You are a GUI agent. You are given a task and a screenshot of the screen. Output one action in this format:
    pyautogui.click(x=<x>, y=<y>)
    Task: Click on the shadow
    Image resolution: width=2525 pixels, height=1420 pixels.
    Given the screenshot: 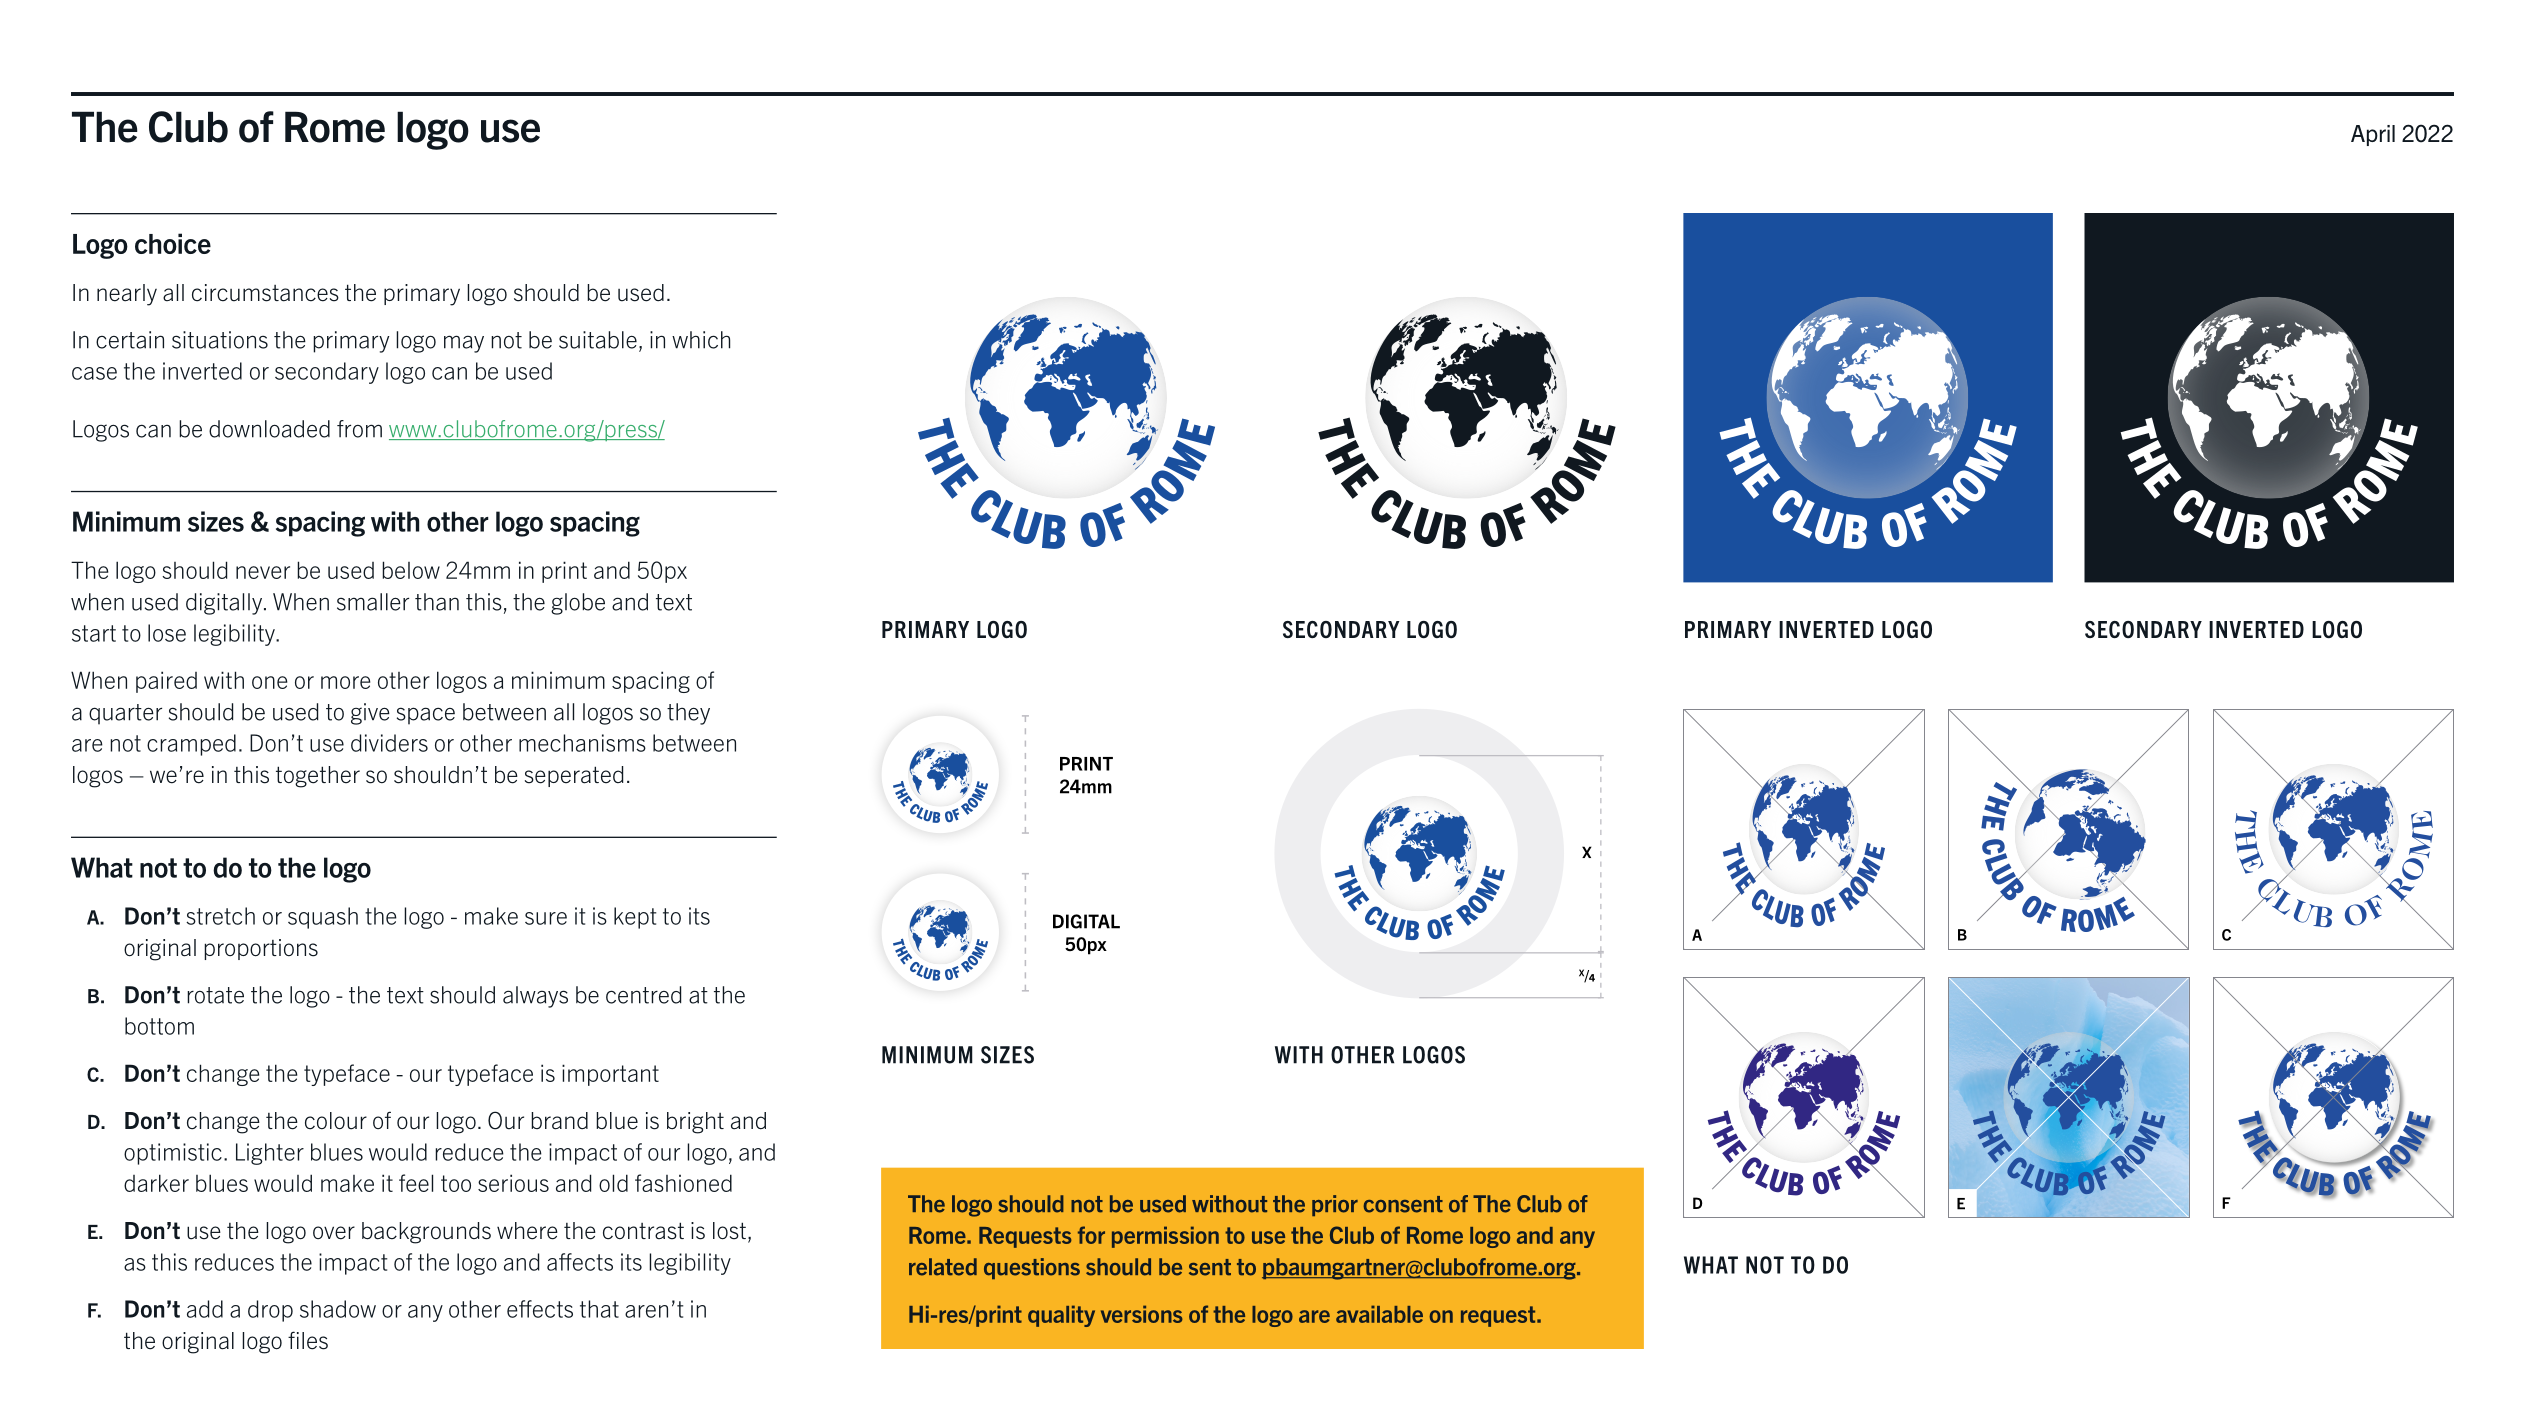 What is the action you would take?
    pyautogui.click(x=338, y=1309)
